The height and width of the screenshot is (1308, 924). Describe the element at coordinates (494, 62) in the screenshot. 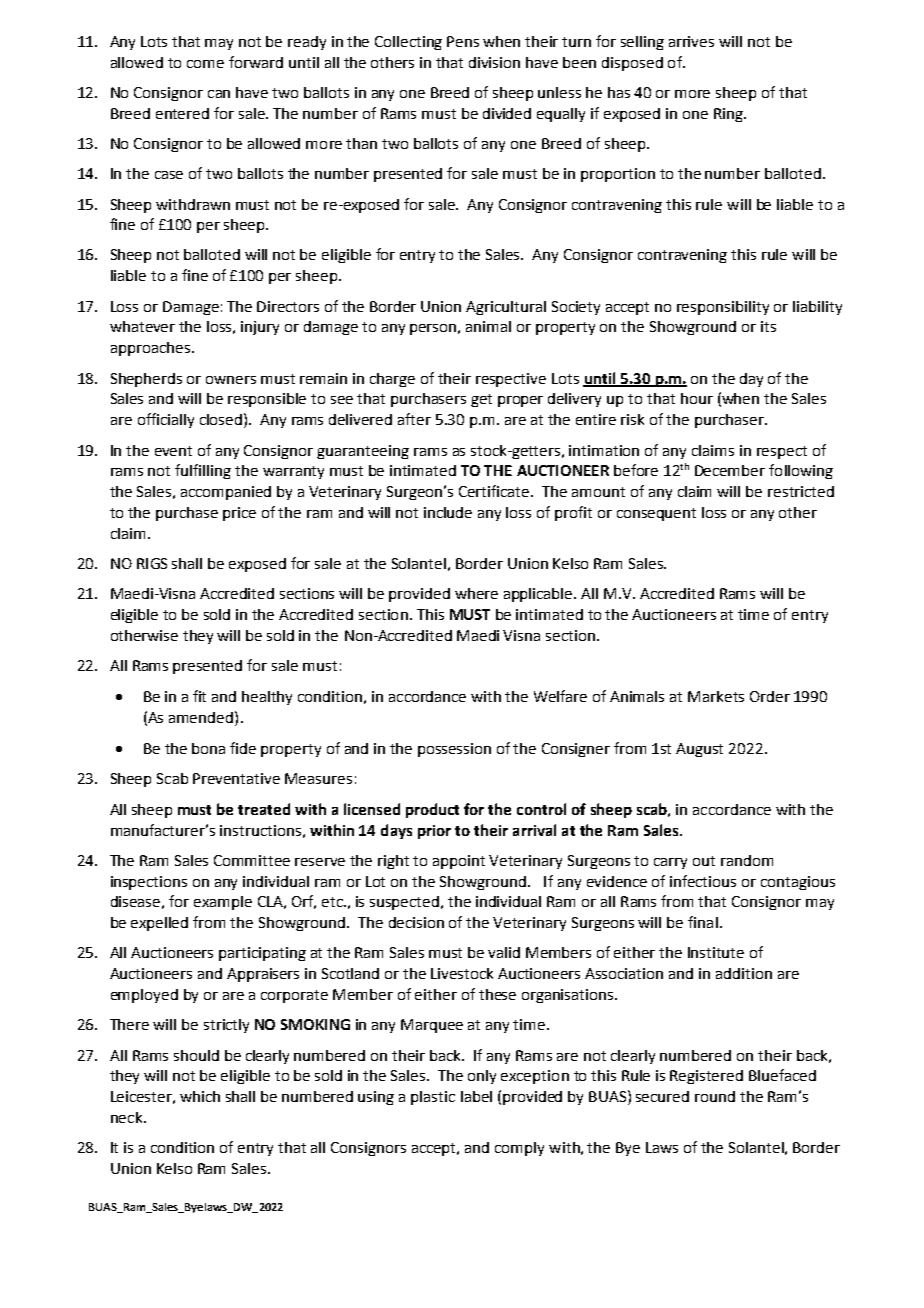

I see `division` at that location.
